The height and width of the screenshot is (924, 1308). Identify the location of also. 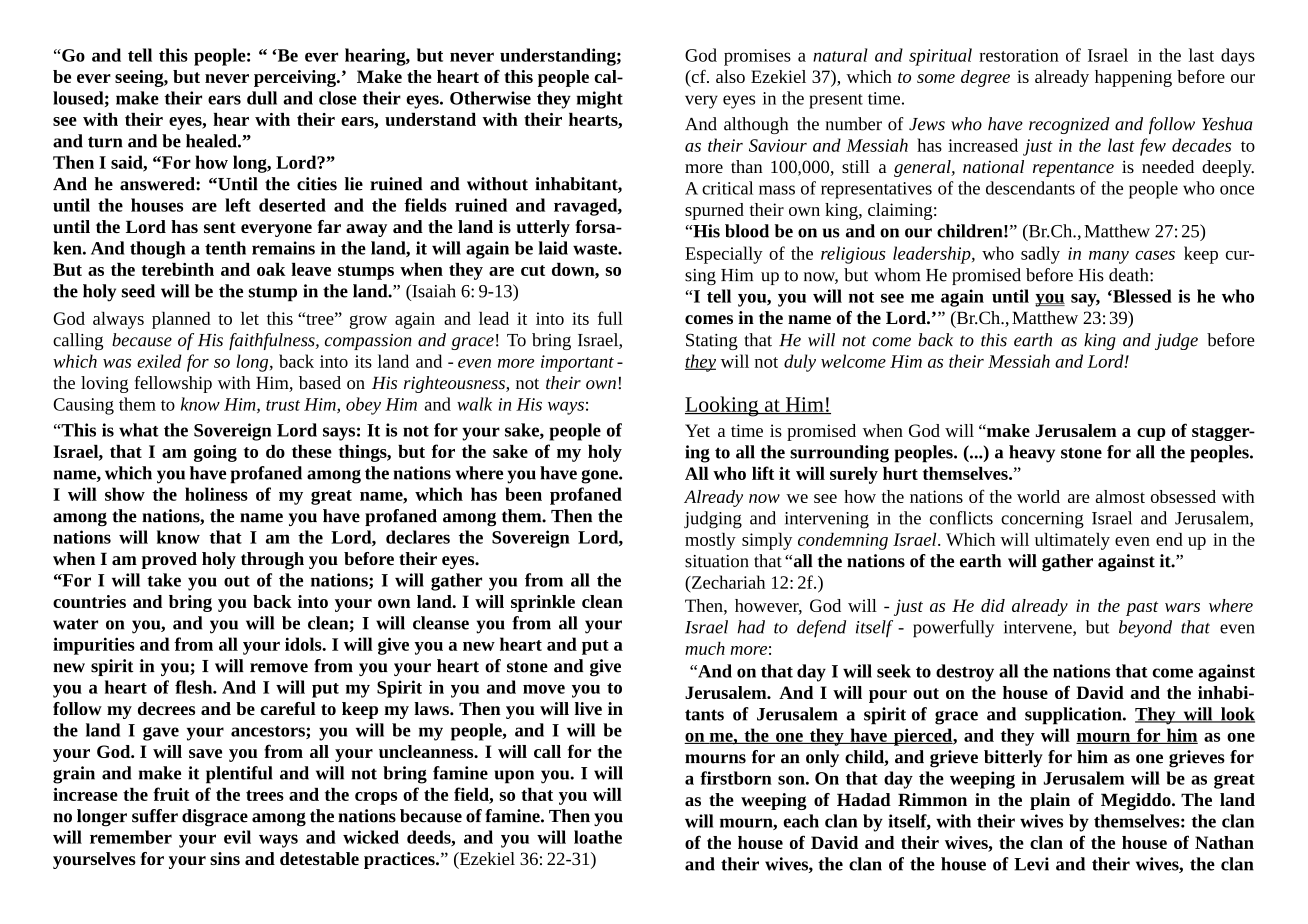
(730, 76).
